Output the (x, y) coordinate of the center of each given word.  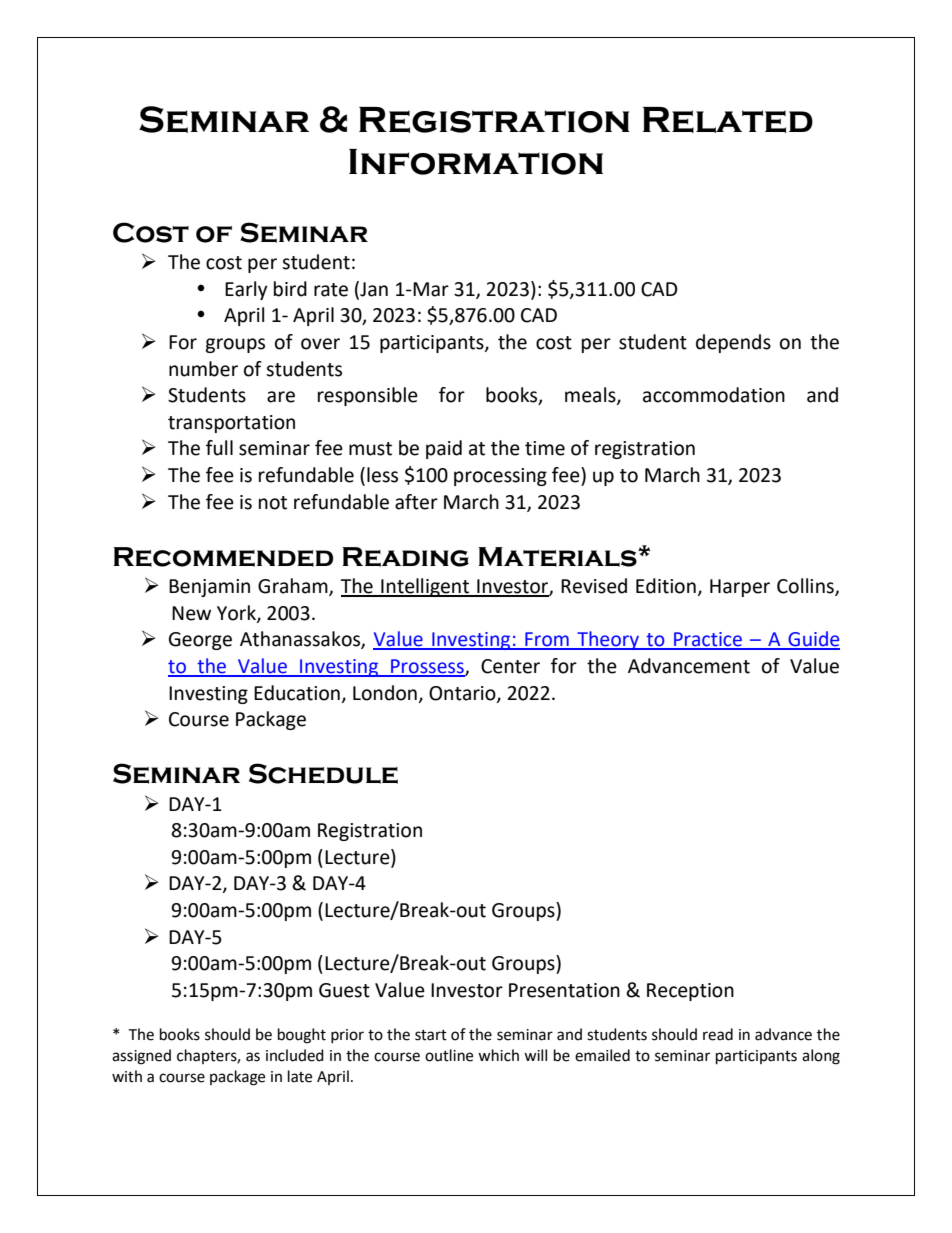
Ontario (463, 694)
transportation (231, 424)
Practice (708, 640)
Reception (690, 992)
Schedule (323, 773)
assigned (141, 1057)
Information (476, 162)
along (821, 1057)
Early (246, 290)
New (191, 613)
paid (444, 449)
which (498, 1055)
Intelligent (425, 587)
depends (733, 343)
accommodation (714, 395)
